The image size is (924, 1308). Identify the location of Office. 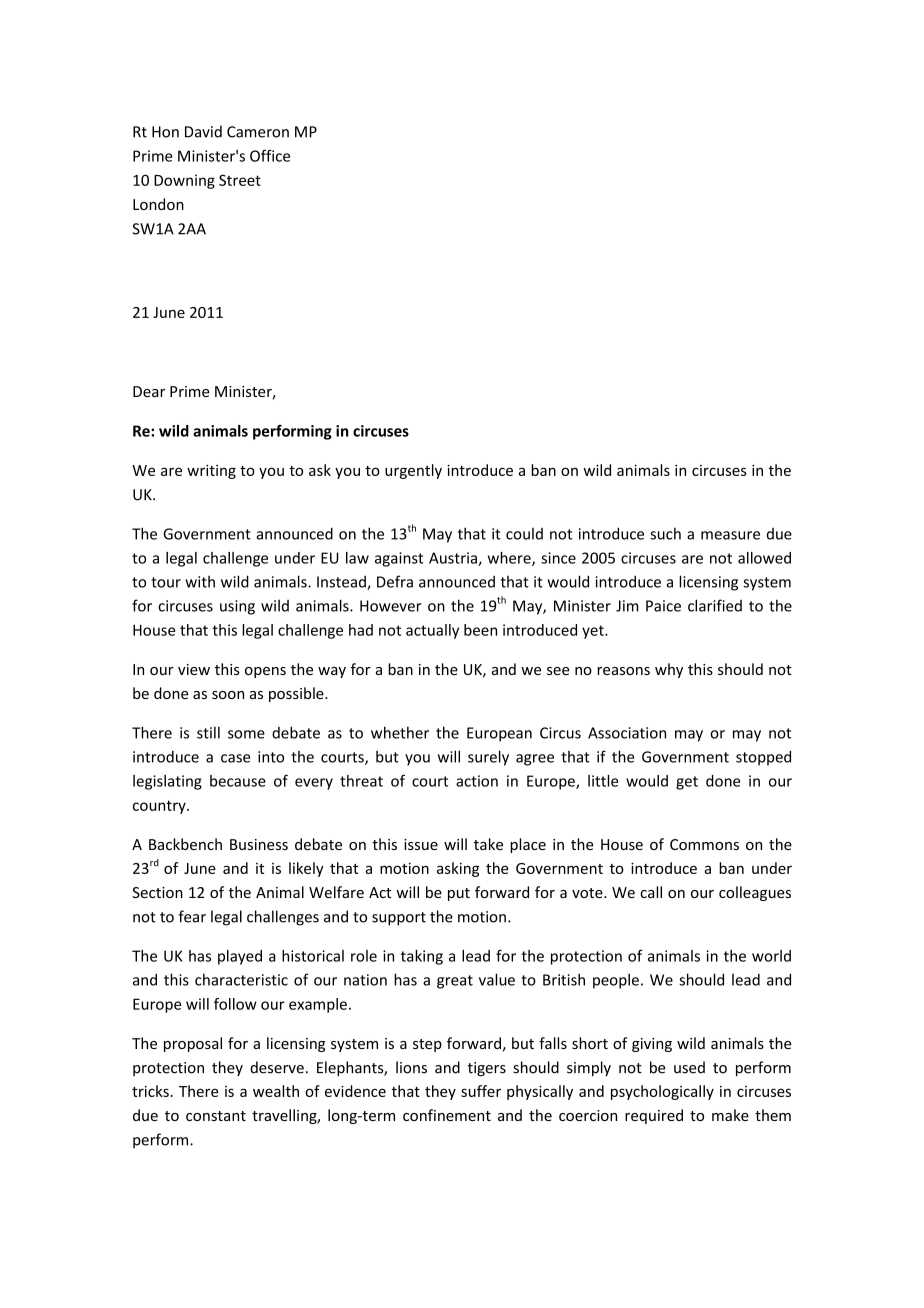
(270, 156).
